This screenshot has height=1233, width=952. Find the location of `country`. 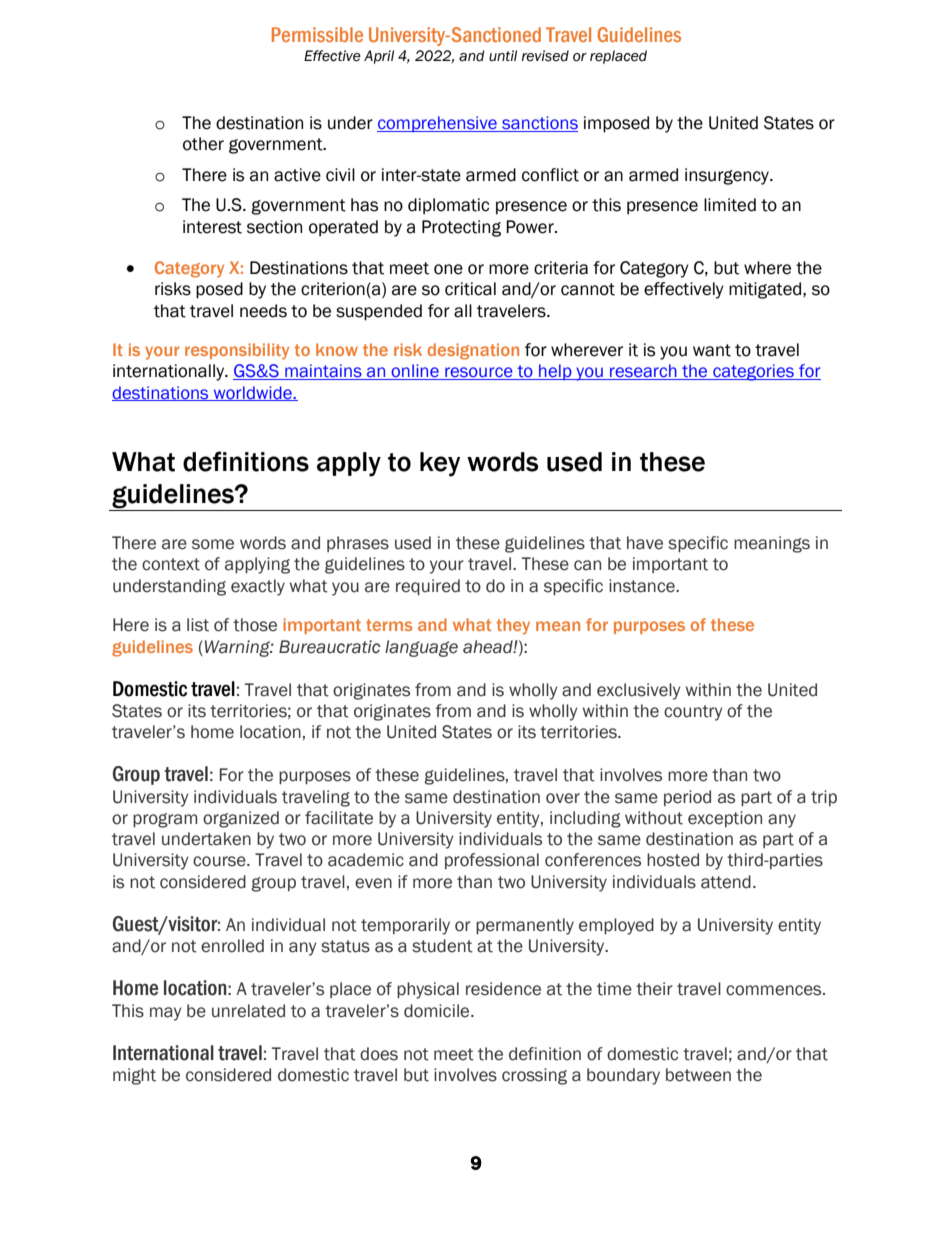

country is located at coordinates (693, 713).
